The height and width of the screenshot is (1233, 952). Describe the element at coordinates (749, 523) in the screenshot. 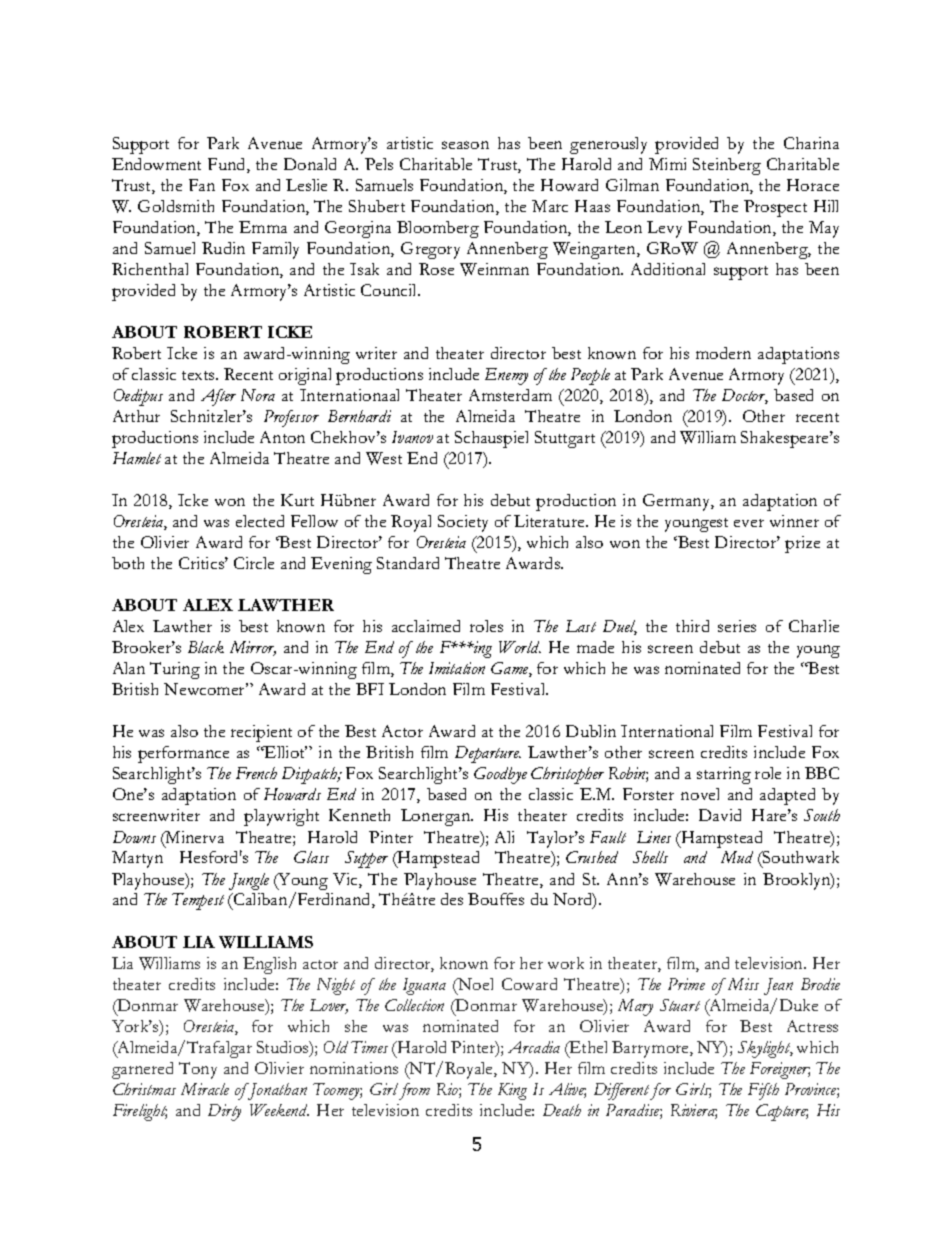

I see `ever` at that location.
